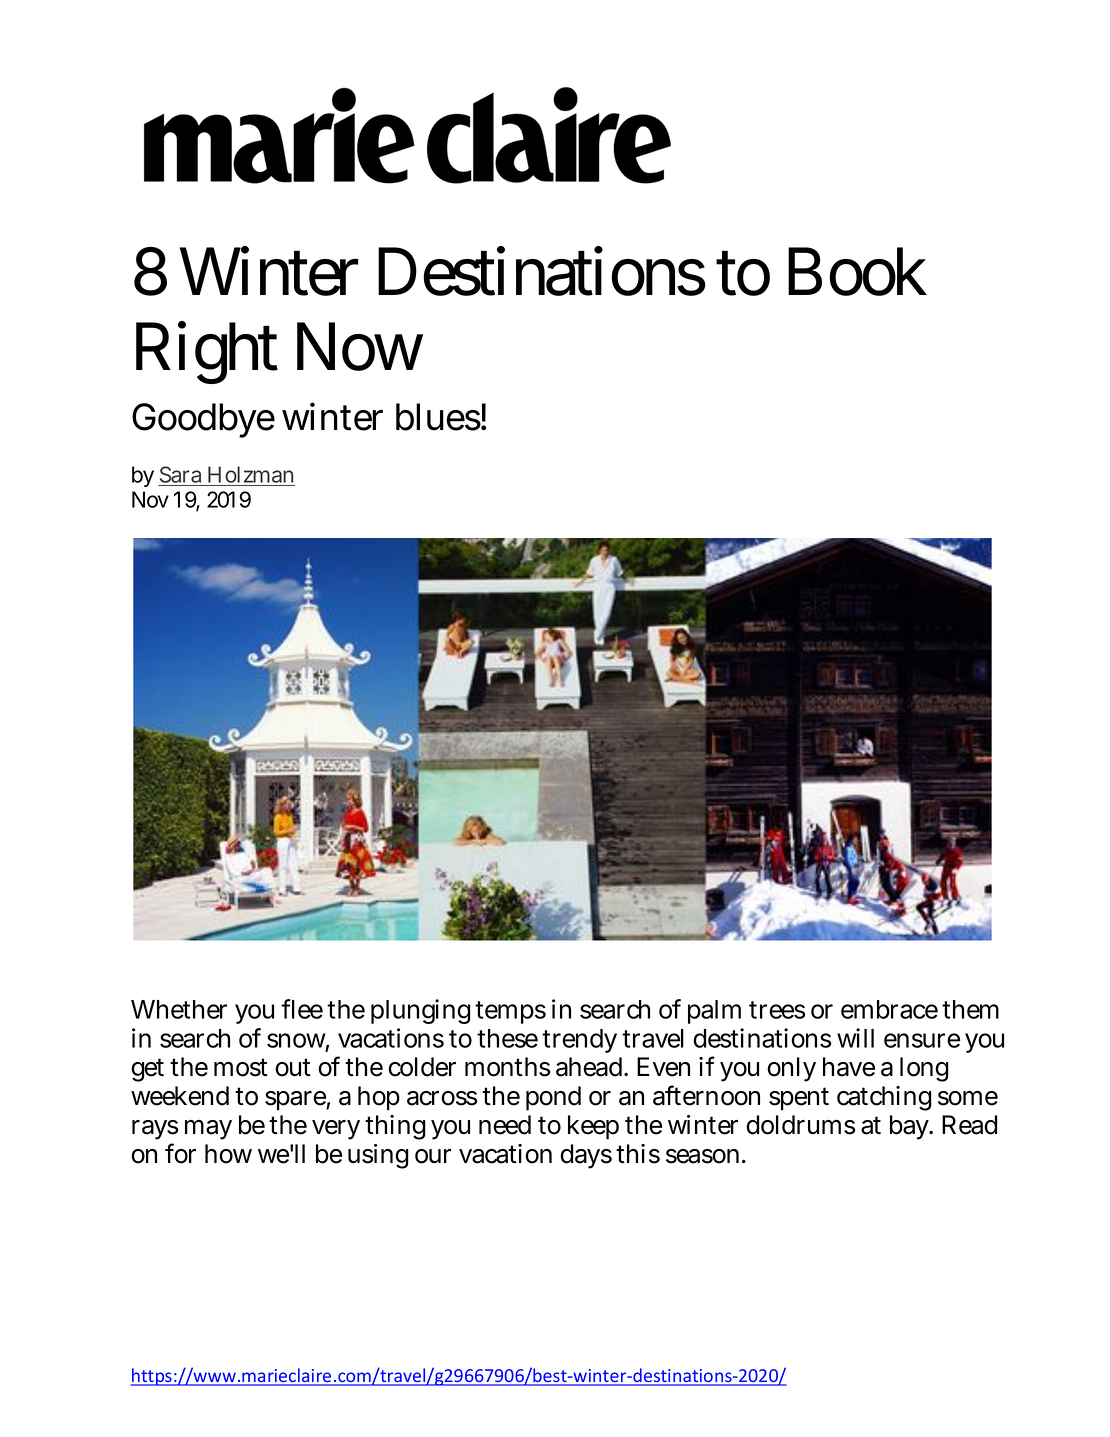 This document has height=1437, width=1110. What do you see at coordinates (208, 1130) in the document?
I see `may` at bounding box center [208, 1130].
